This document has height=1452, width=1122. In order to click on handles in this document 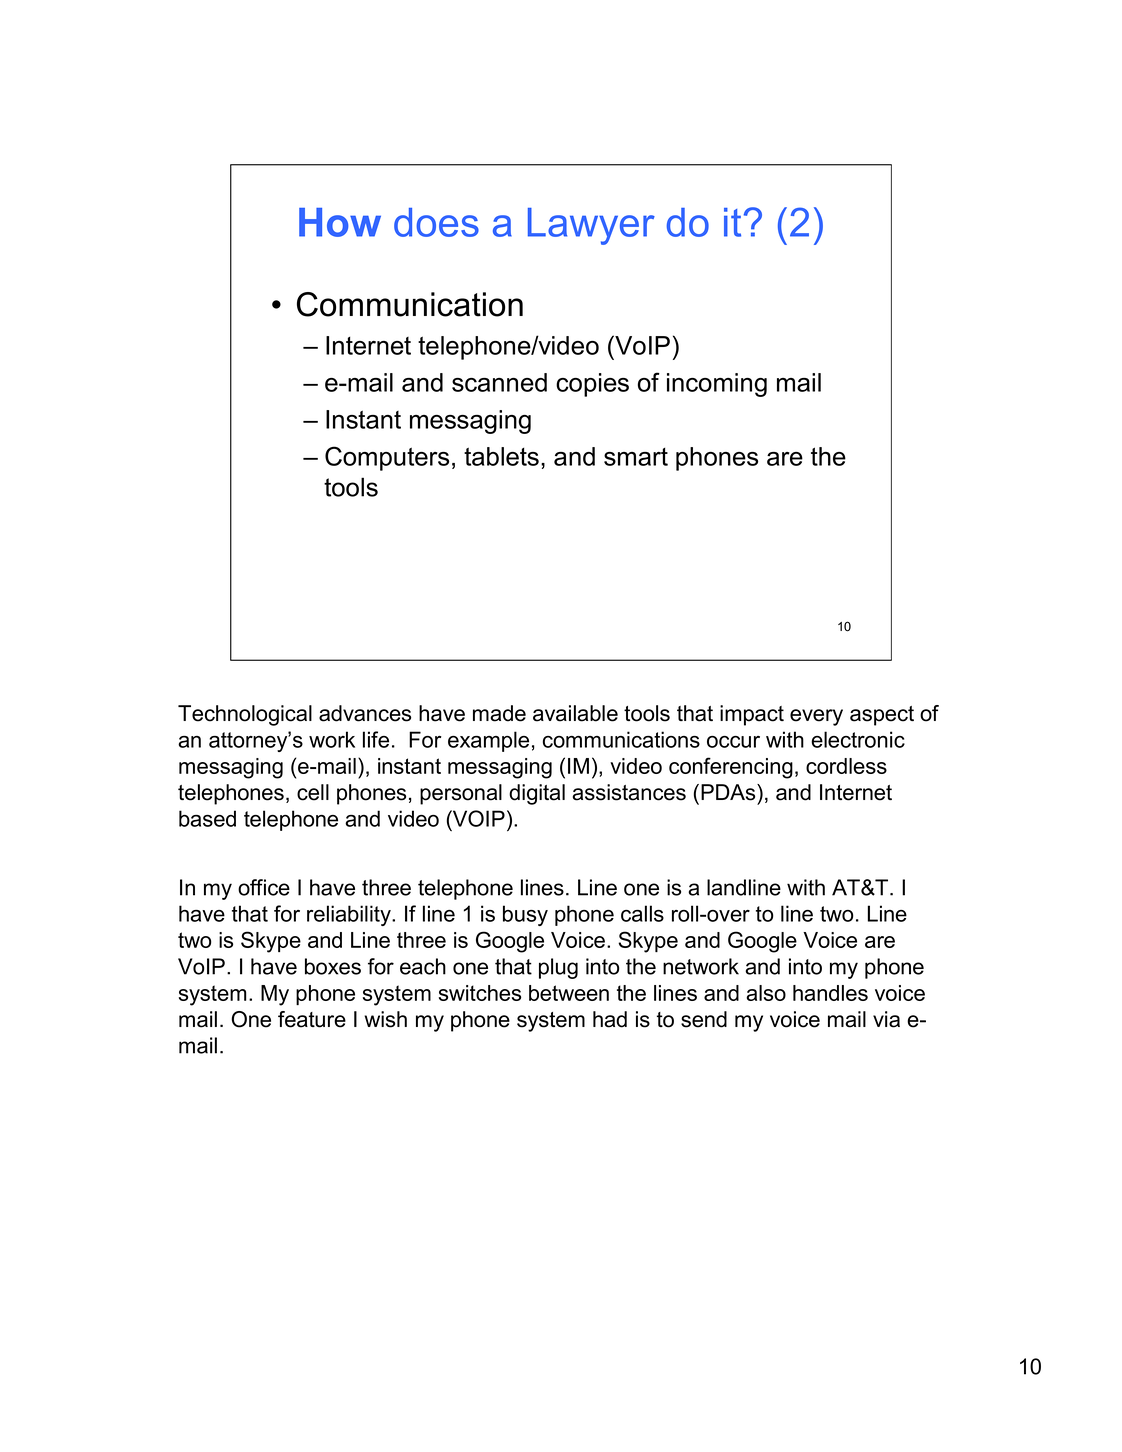, I will do `click(830, 993)`.
